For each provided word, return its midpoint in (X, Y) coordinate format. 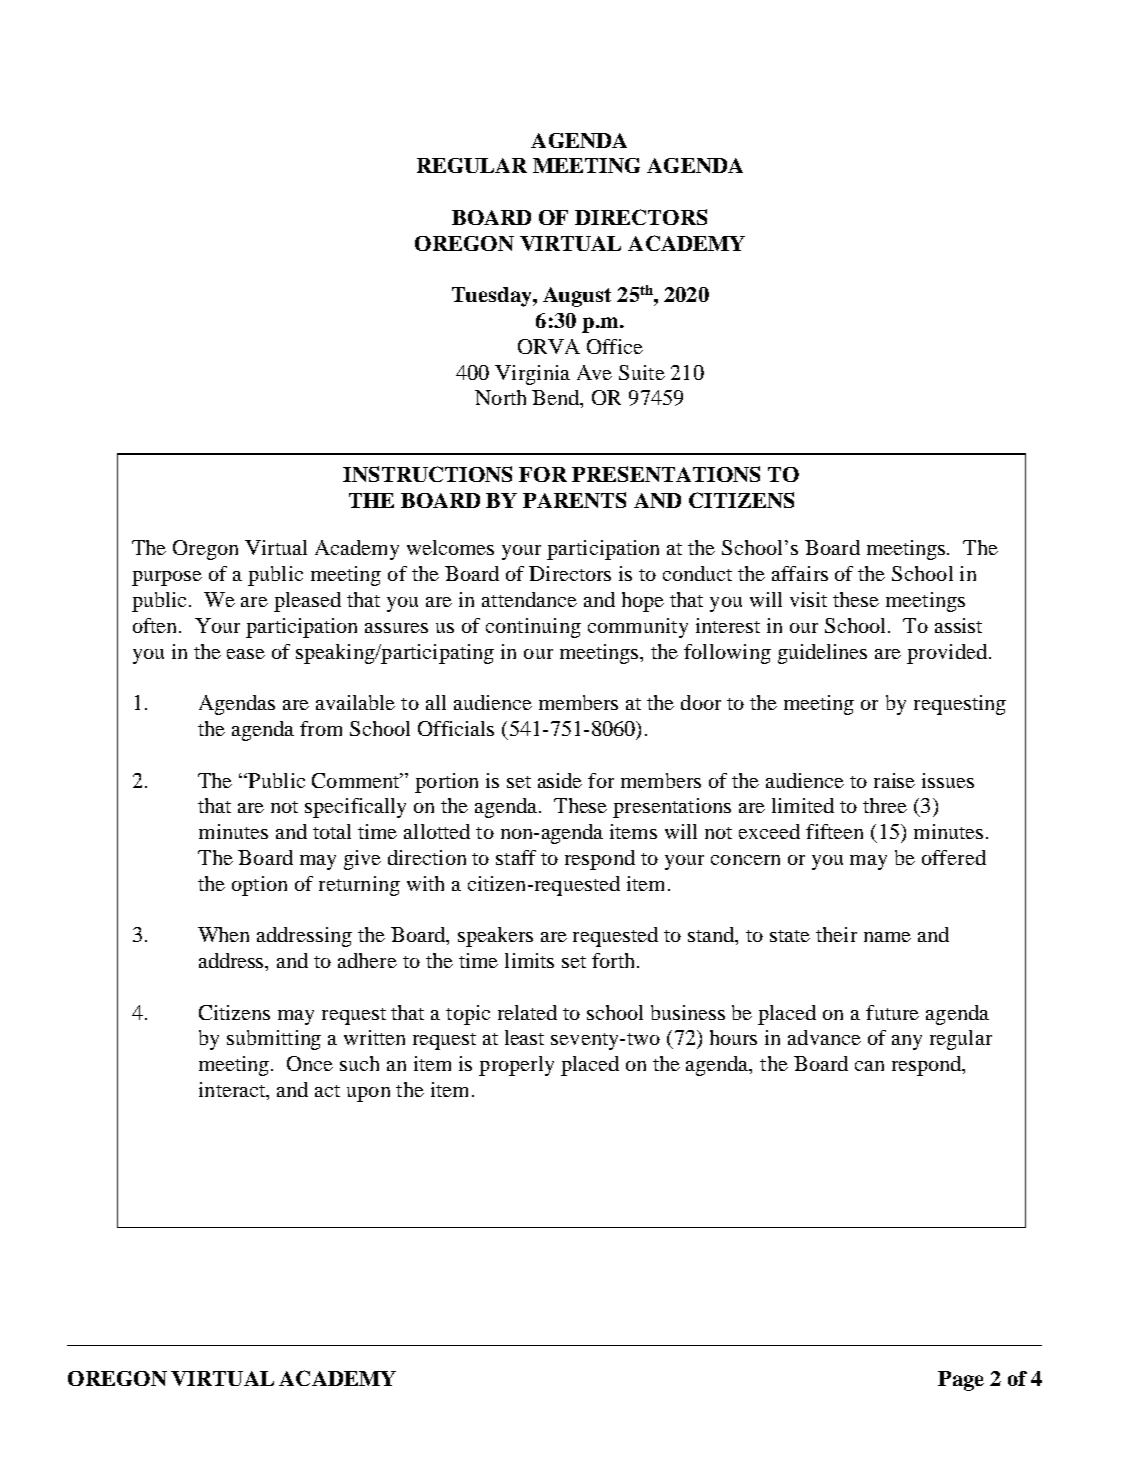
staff (516, 857)
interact (233, 1091)
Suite (642, 372)
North (500, 397)
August (577, 297)
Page (961, 1381)
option (259, 886)
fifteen (834, 831)
